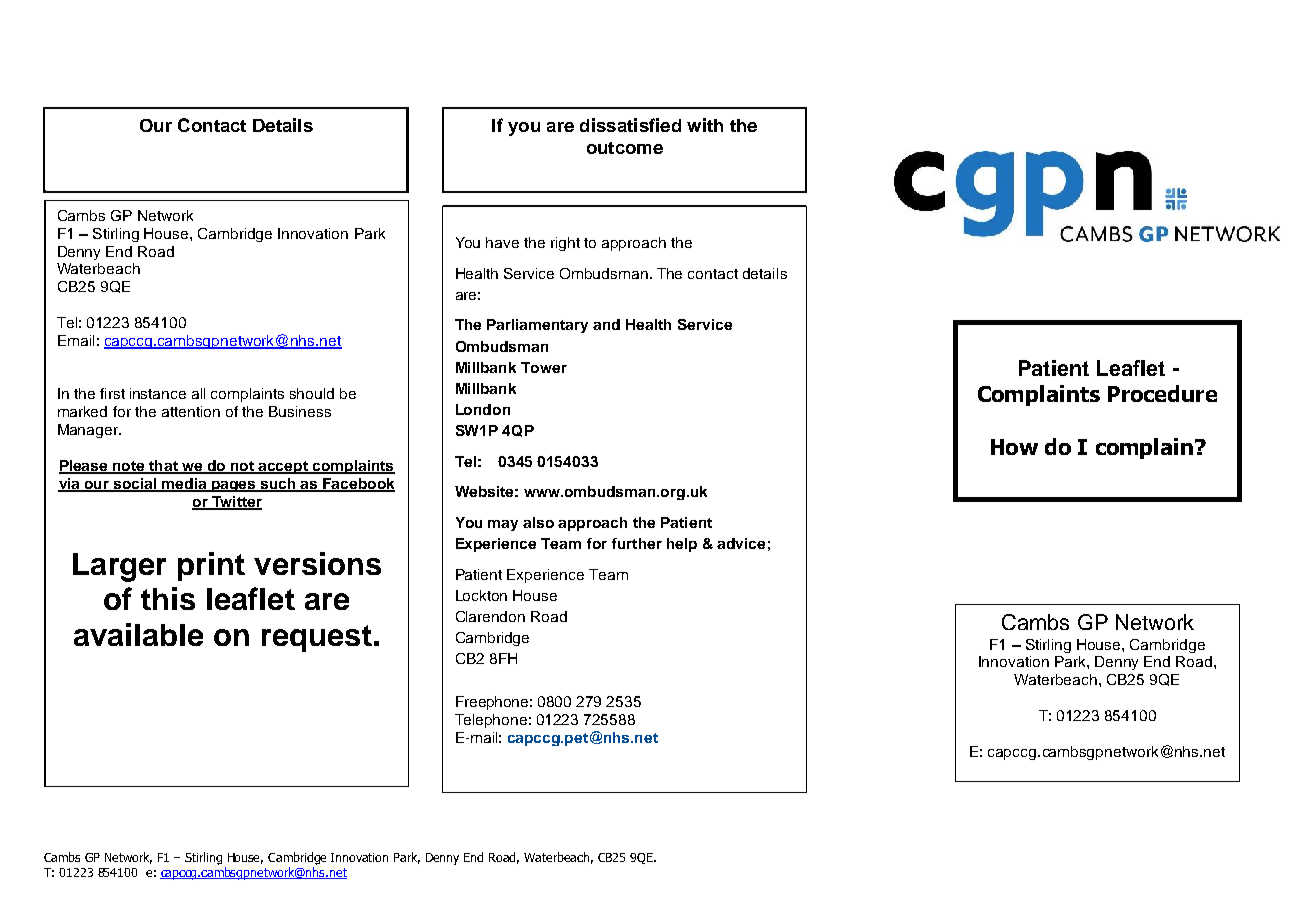 Image resolution: width=1308 pixels, height=924 pixels. What do you see at coordinates (198, 393) in the page?
I see `all` at bounding box center [198, 393].
